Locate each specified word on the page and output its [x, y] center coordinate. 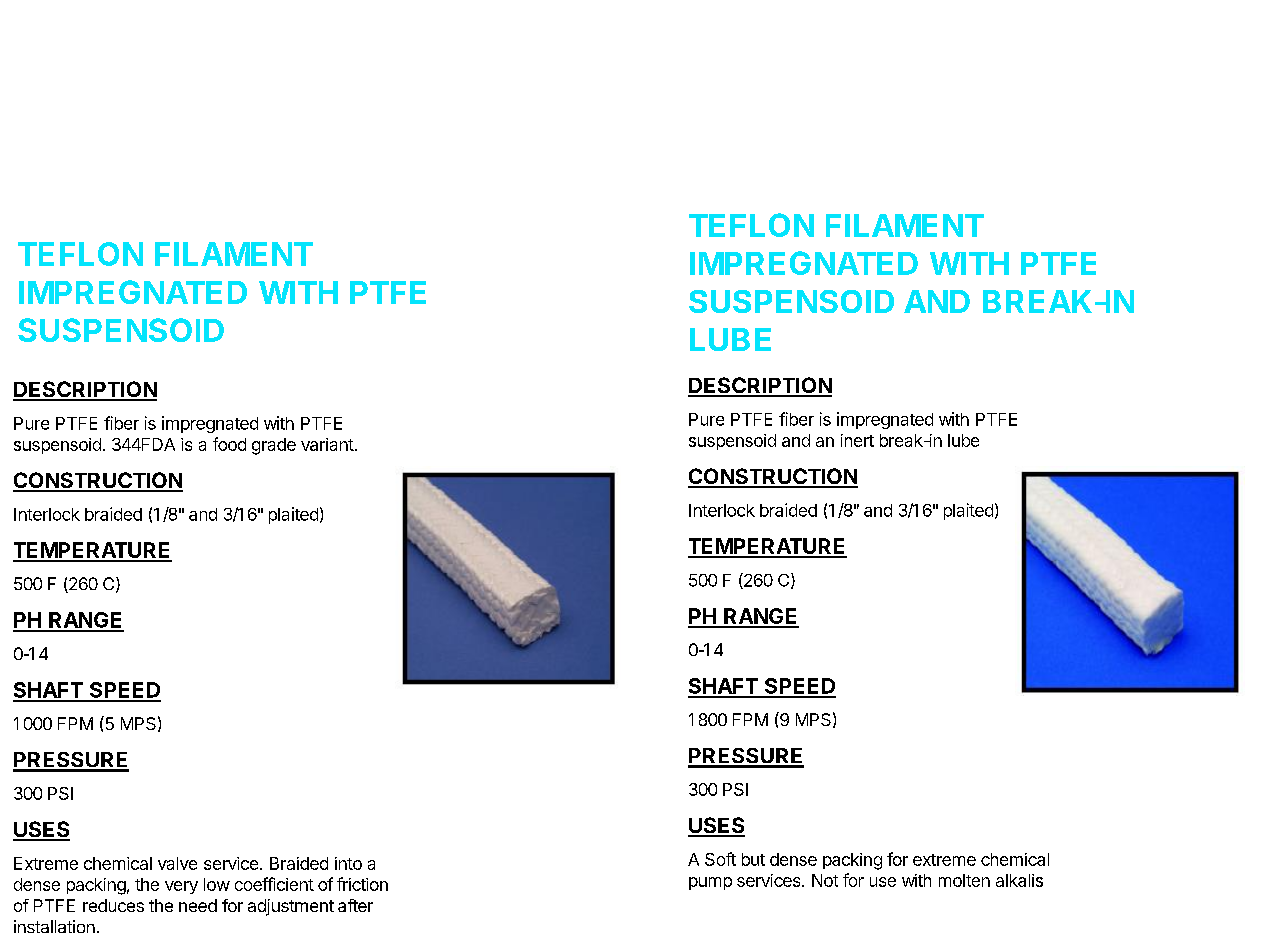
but [753, 859]
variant [327, 444]
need [198, 905]
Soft [720, 859]
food [229, 444]
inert [857, 440]
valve [177, 863]
